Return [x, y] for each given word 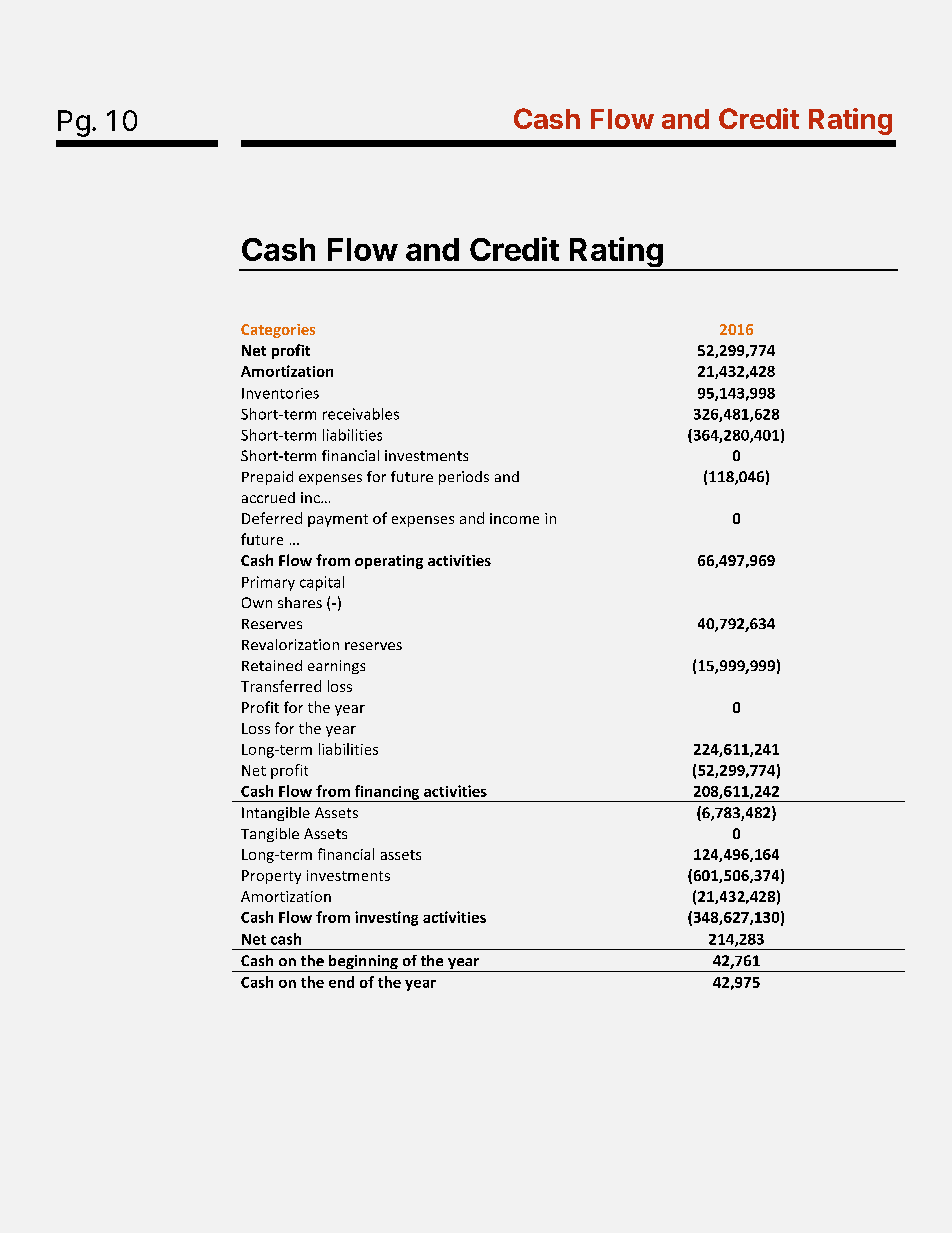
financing [387, 793]
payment [338, 520]
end [341, 982]
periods [464, 478]
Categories [278, 331]
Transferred [281, 686]
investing [386, 918]
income [514, 518]
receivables [361, 414]
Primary [268, 583]
